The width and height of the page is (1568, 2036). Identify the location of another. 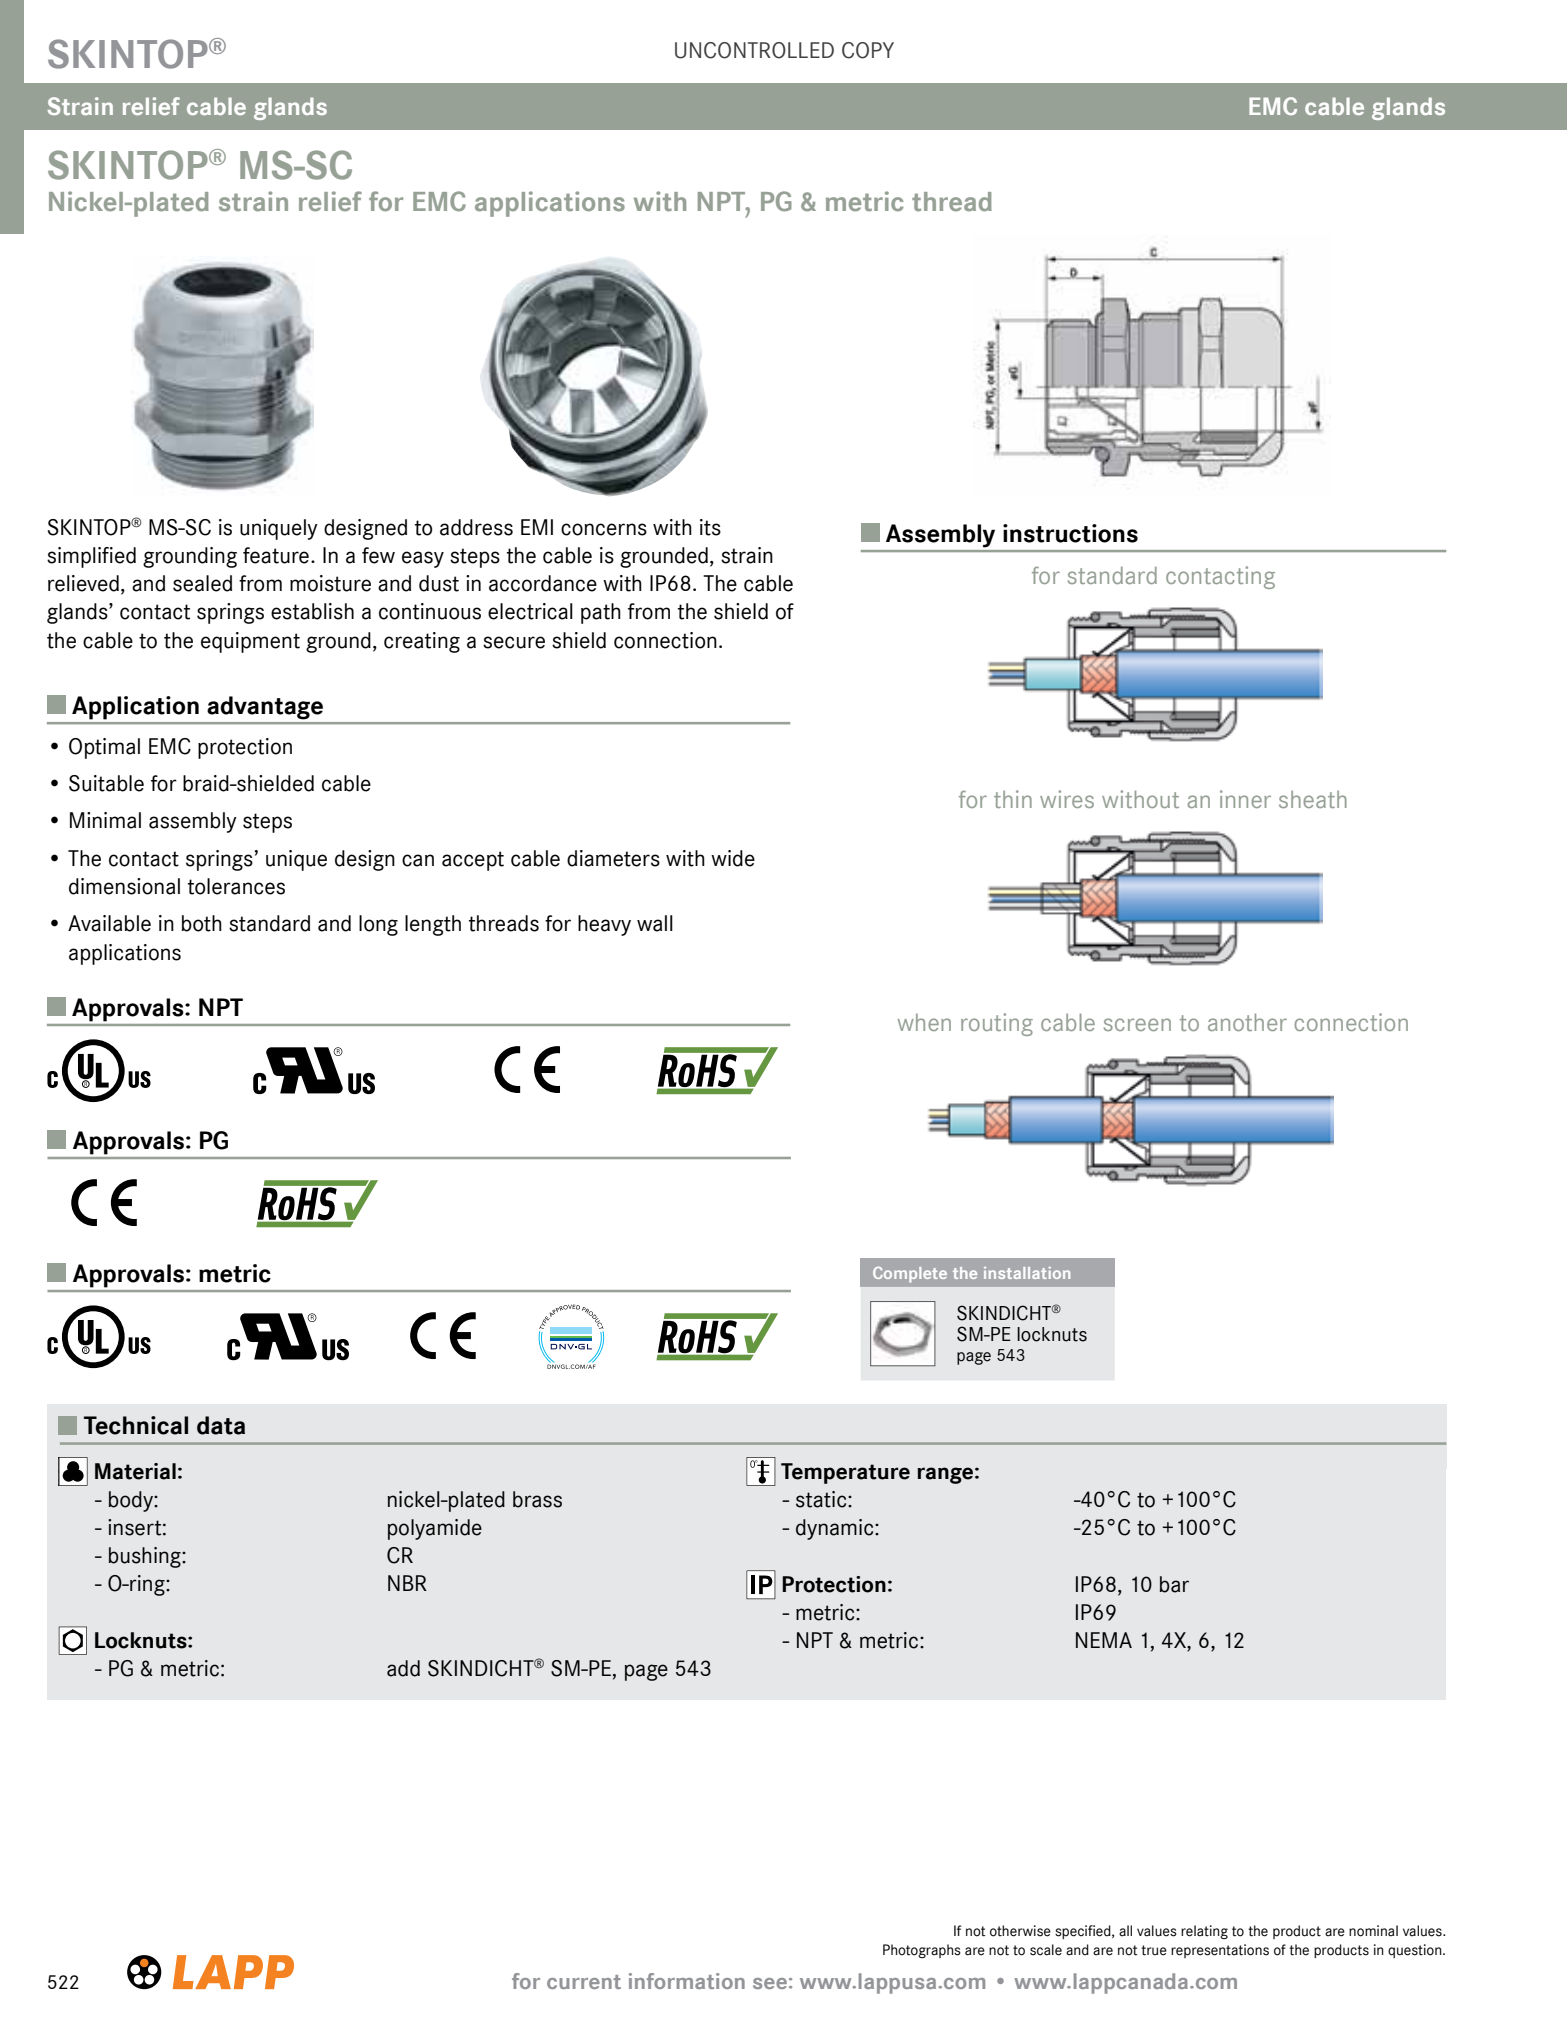
(1247, 1022).
